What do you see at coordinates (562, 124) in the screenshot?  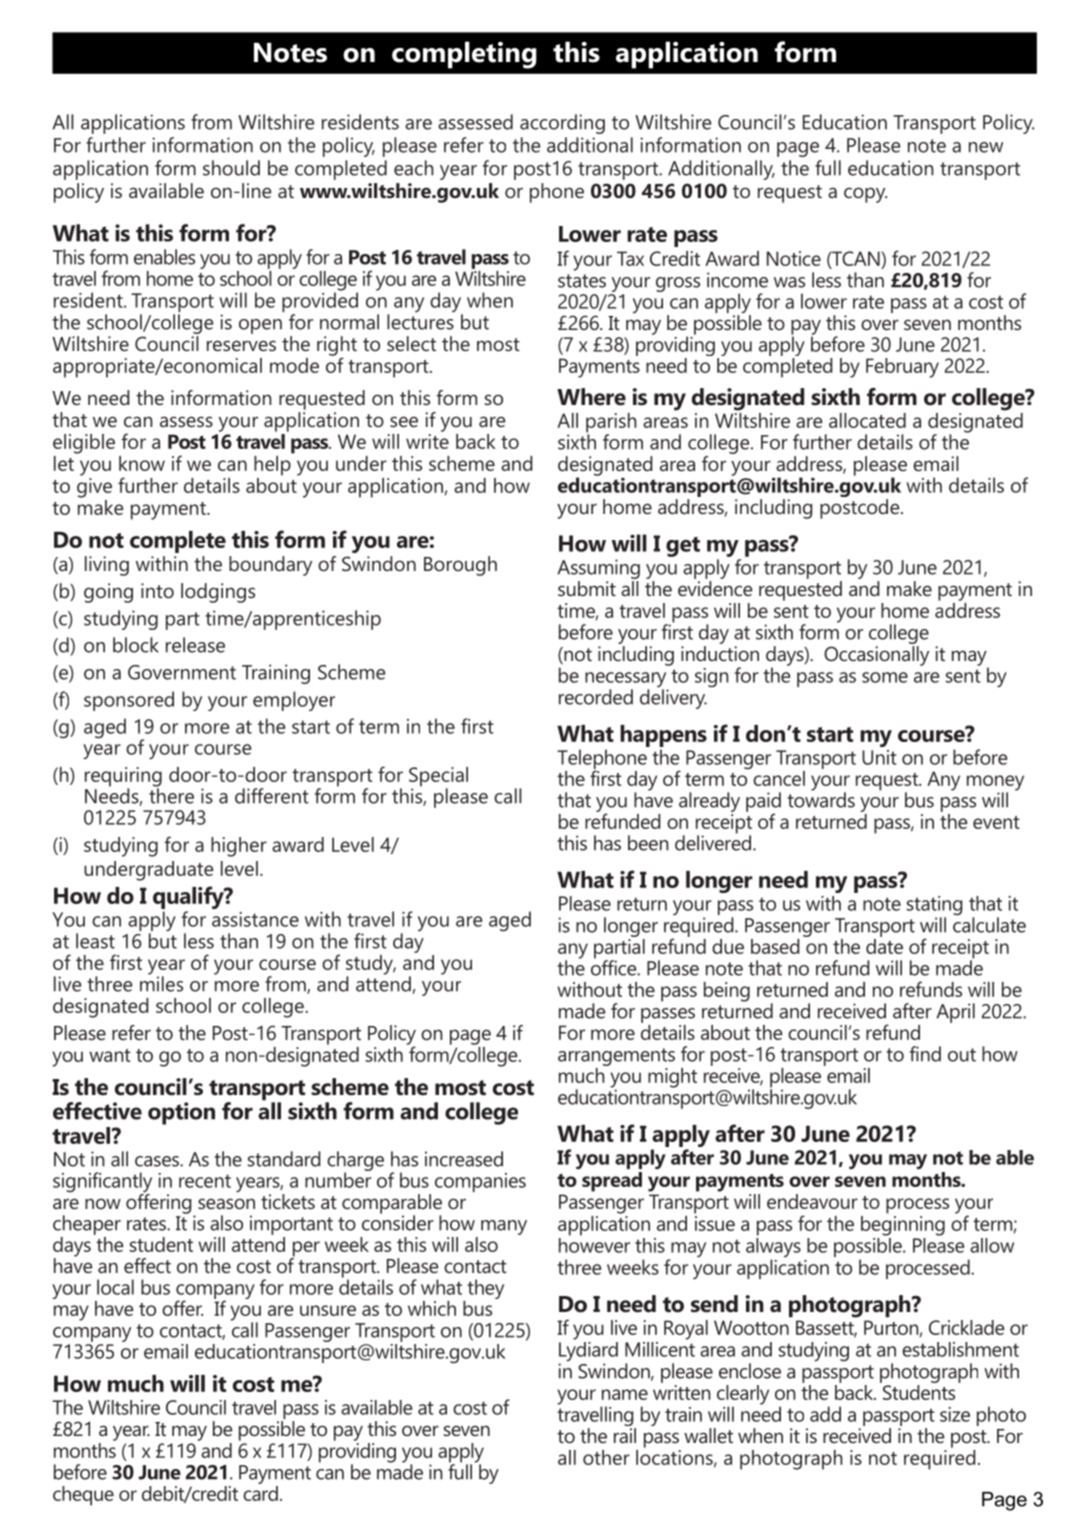 I see `according` at bounding box center [562, 124].
